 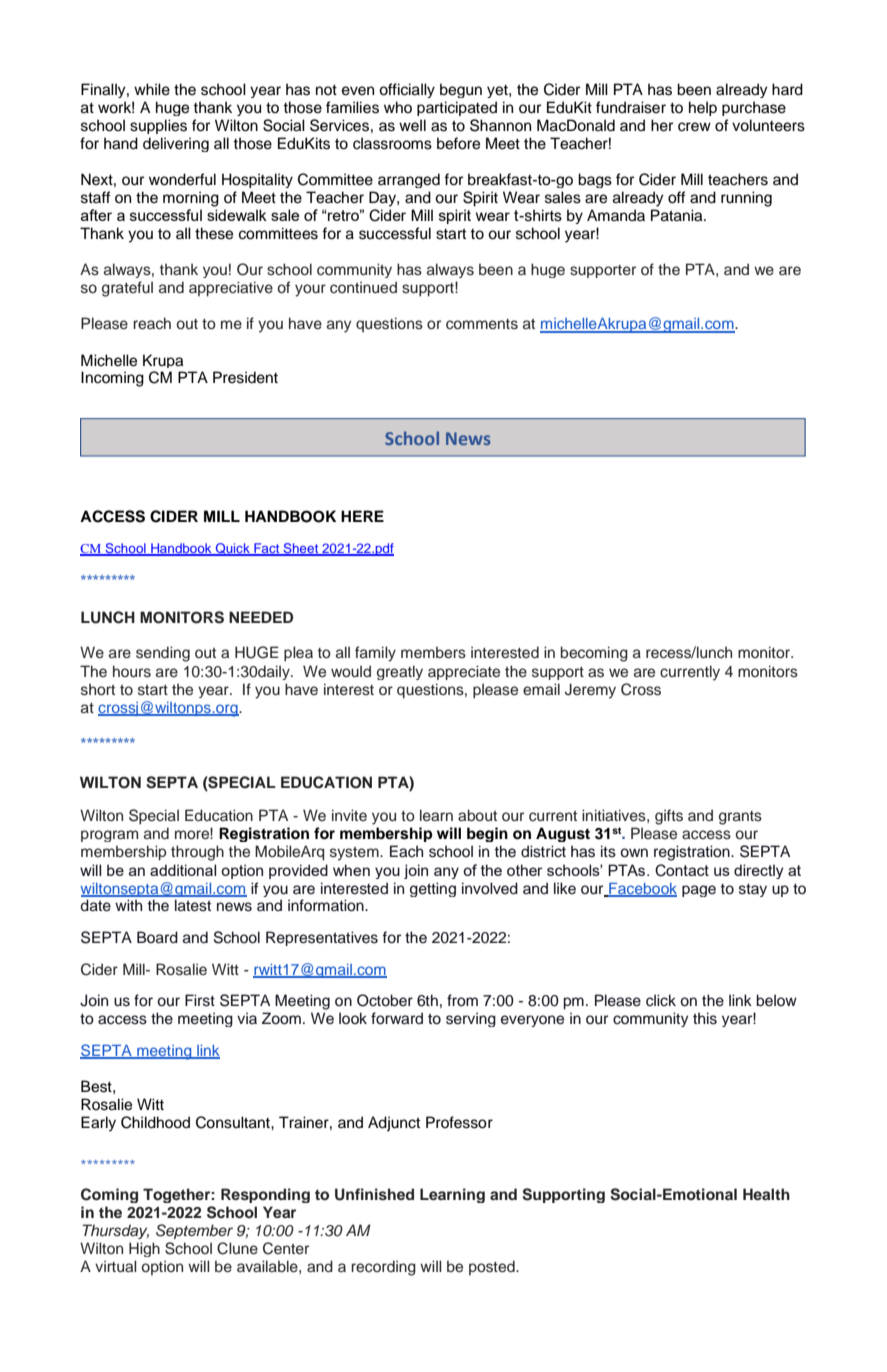 I want to click on click, so click(x=661, y=1000).
